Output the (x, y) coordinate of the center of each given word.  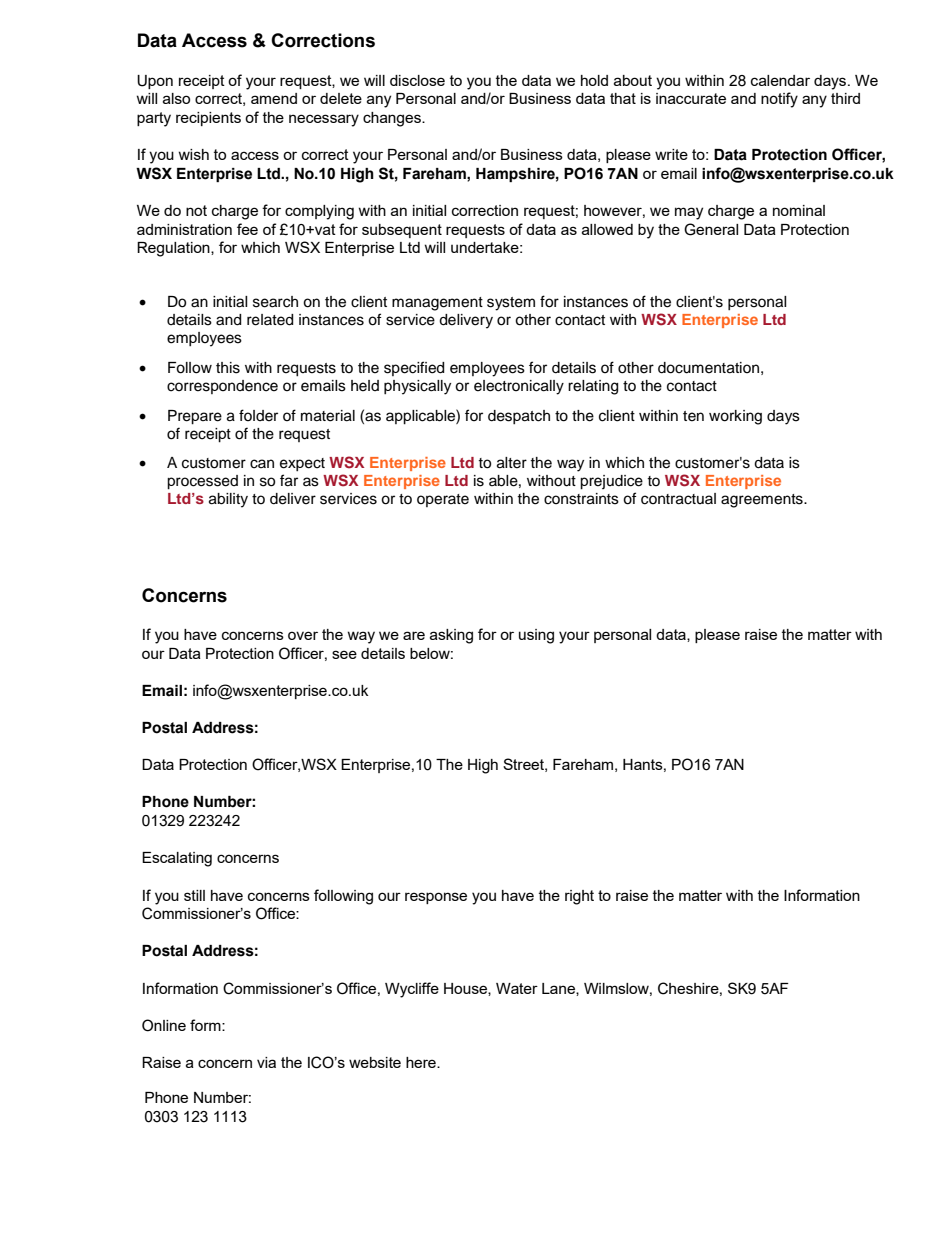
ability (228, 500)
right (579, 897)
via (266, 1062)
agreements (763, 501)
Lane (559, 989)
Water (517, 988)
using (536, 636)
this (228, 368)
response (436, 898)
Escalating (177, 859)
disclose (417, 80)
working (735, 417)
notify (779, 100)
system (511, 304)
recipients (208, 119)
